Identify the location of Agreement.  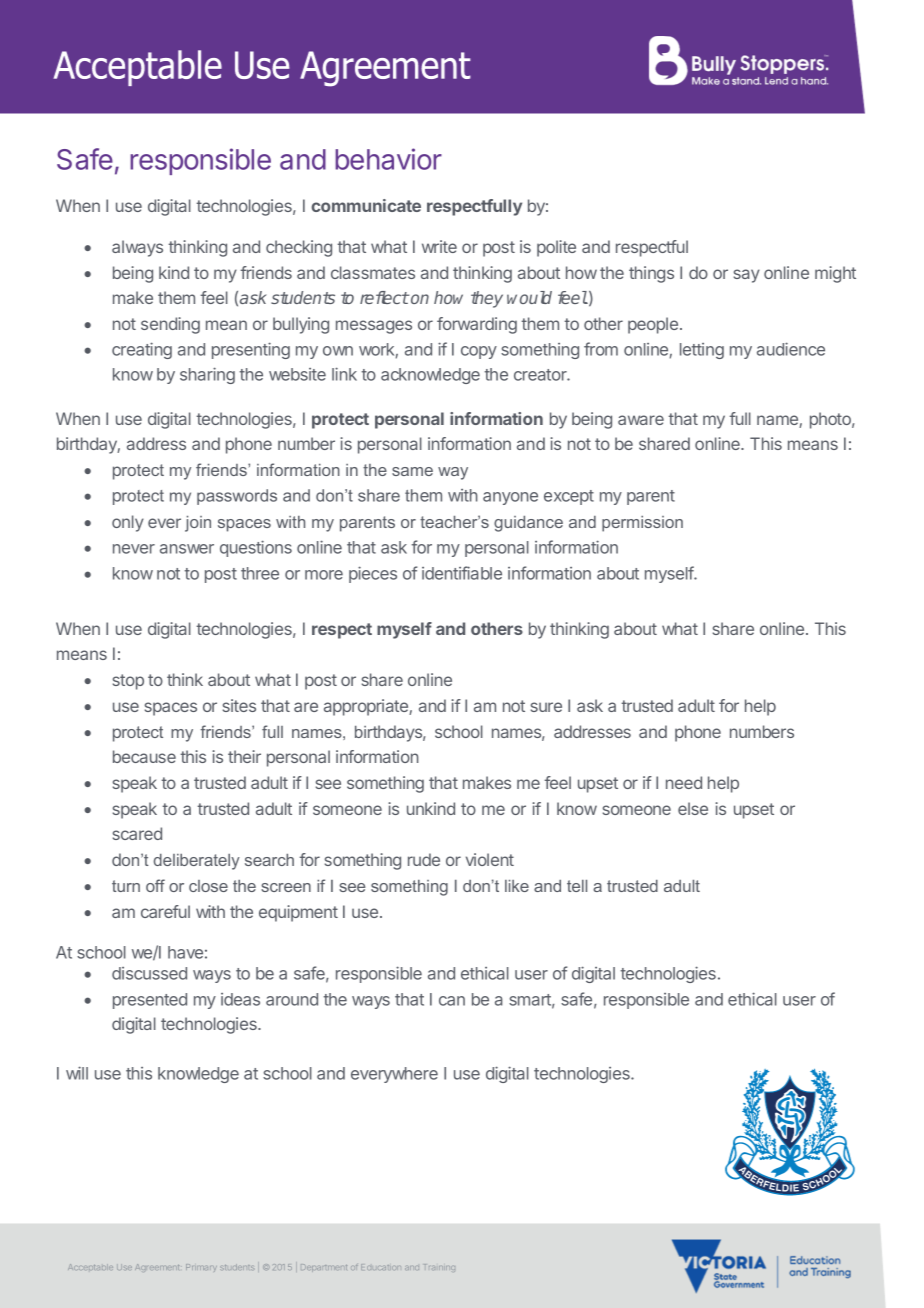
(157, 1267).
